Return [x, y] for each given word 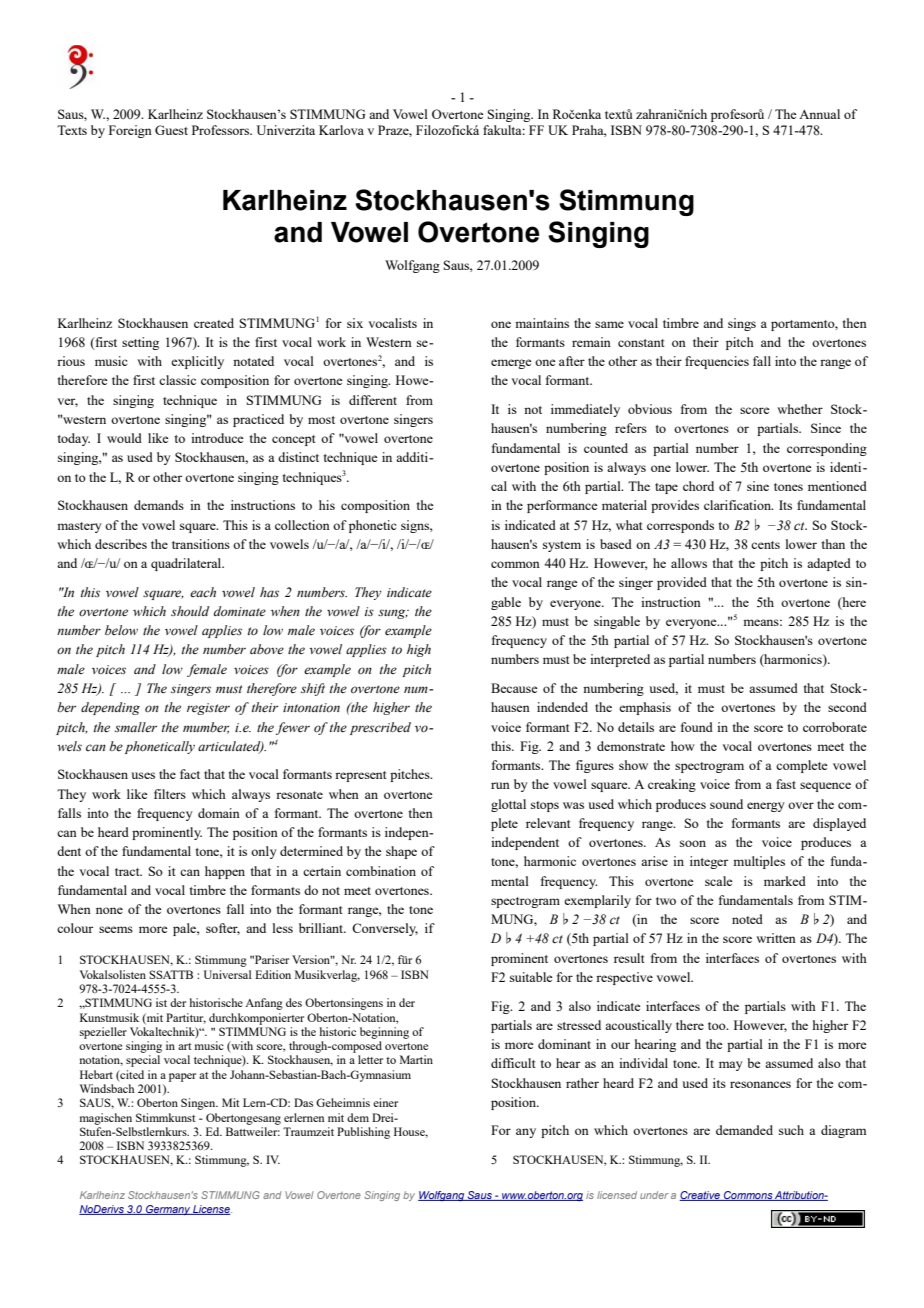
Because [514, 688]
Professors [222, 130]
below [121, 630]
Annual [819, 114]
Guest [171, 130]
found [697, 727]
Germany [168, 1210]
